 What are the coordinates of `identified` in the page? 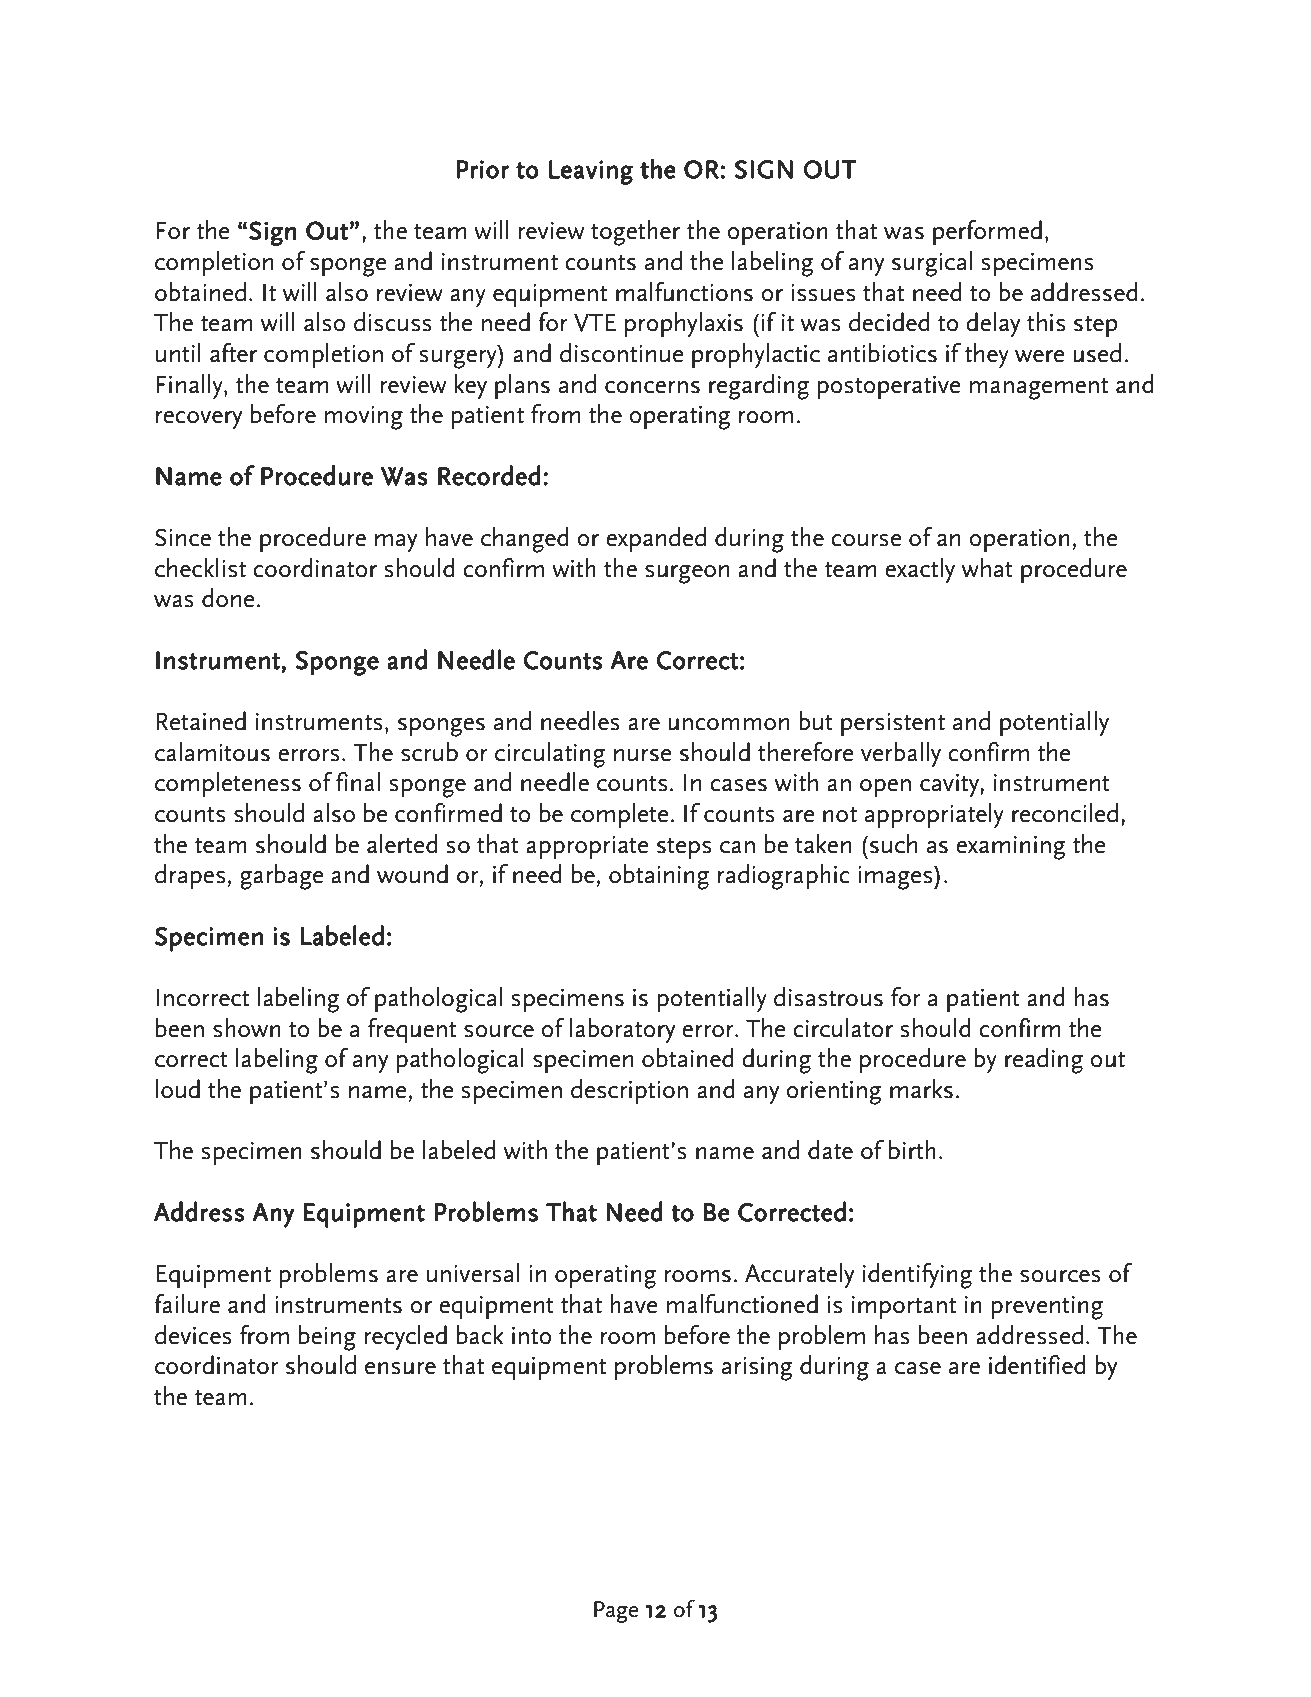 It's located at (1037, 1365).
